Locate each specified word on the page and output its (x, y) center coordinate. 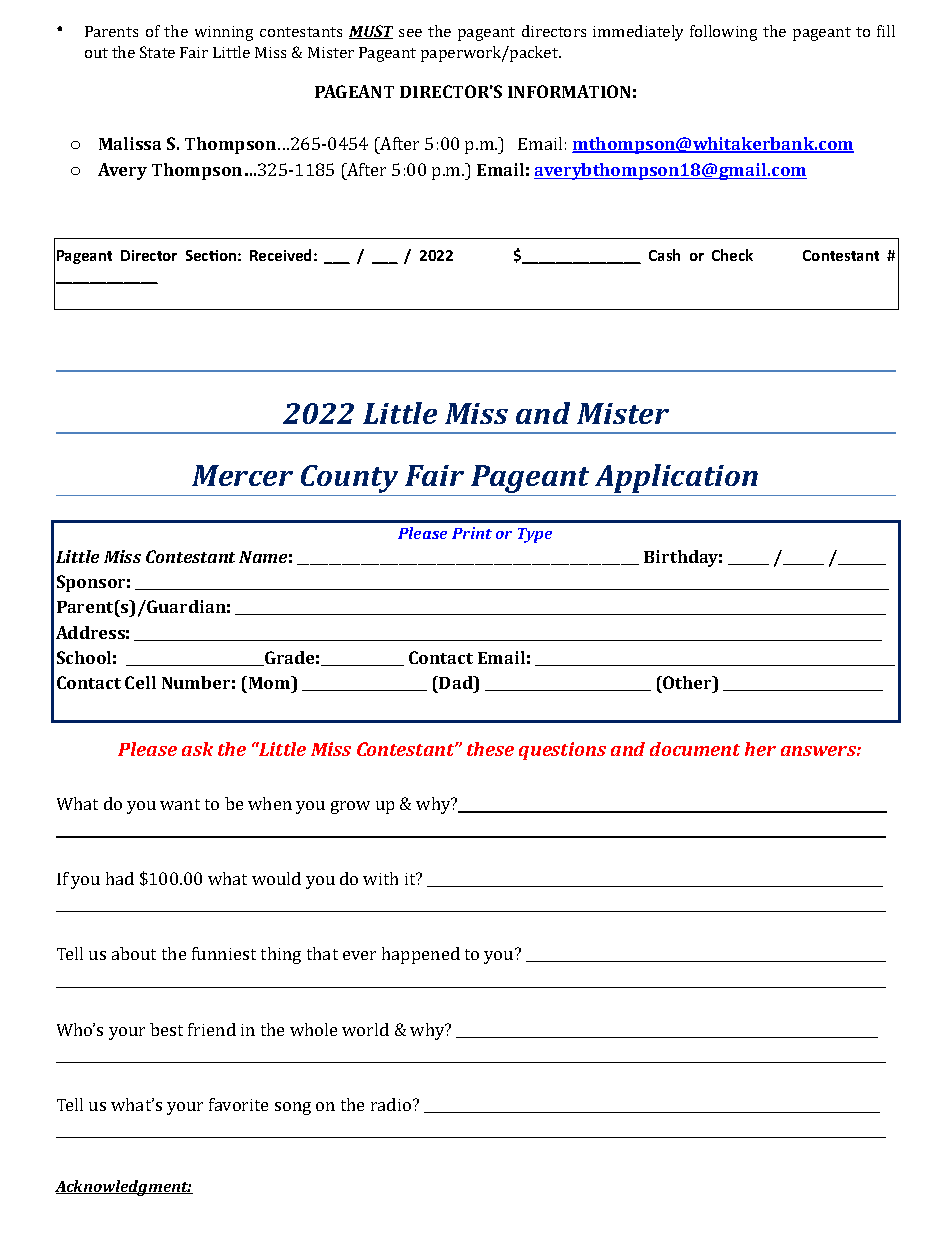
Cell (140, 682)
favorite (238, 1104)
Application (676, 478)
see (410, 33)
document (695, 749)
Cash (664, 255)
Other (687, 682)
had (120, 878)
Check (732, 255)
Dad (456, 682)
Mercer (242, 475)
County (349, 479)
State (157, 52)
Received (280, 255)
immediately (638, 33)
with (380, 878)
